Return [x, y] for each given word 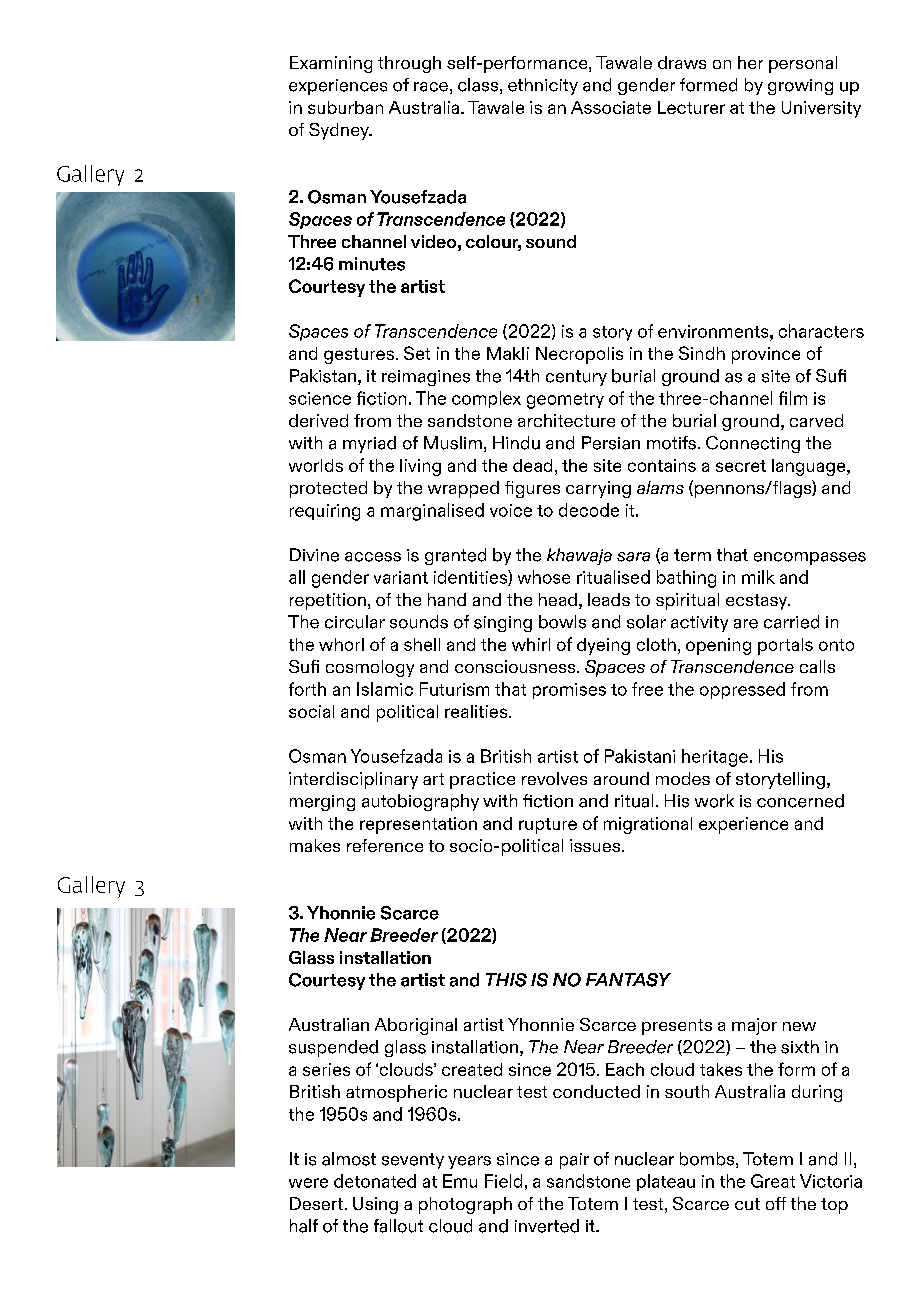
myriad [369, 444]
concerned [800, 801]
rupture [548, 826]
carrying [598, 489]
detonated [375, 1181]
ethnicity [543, 86]
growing [800, 87]
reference [385, 845]
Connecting [753, 444]
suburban [345, 107]
